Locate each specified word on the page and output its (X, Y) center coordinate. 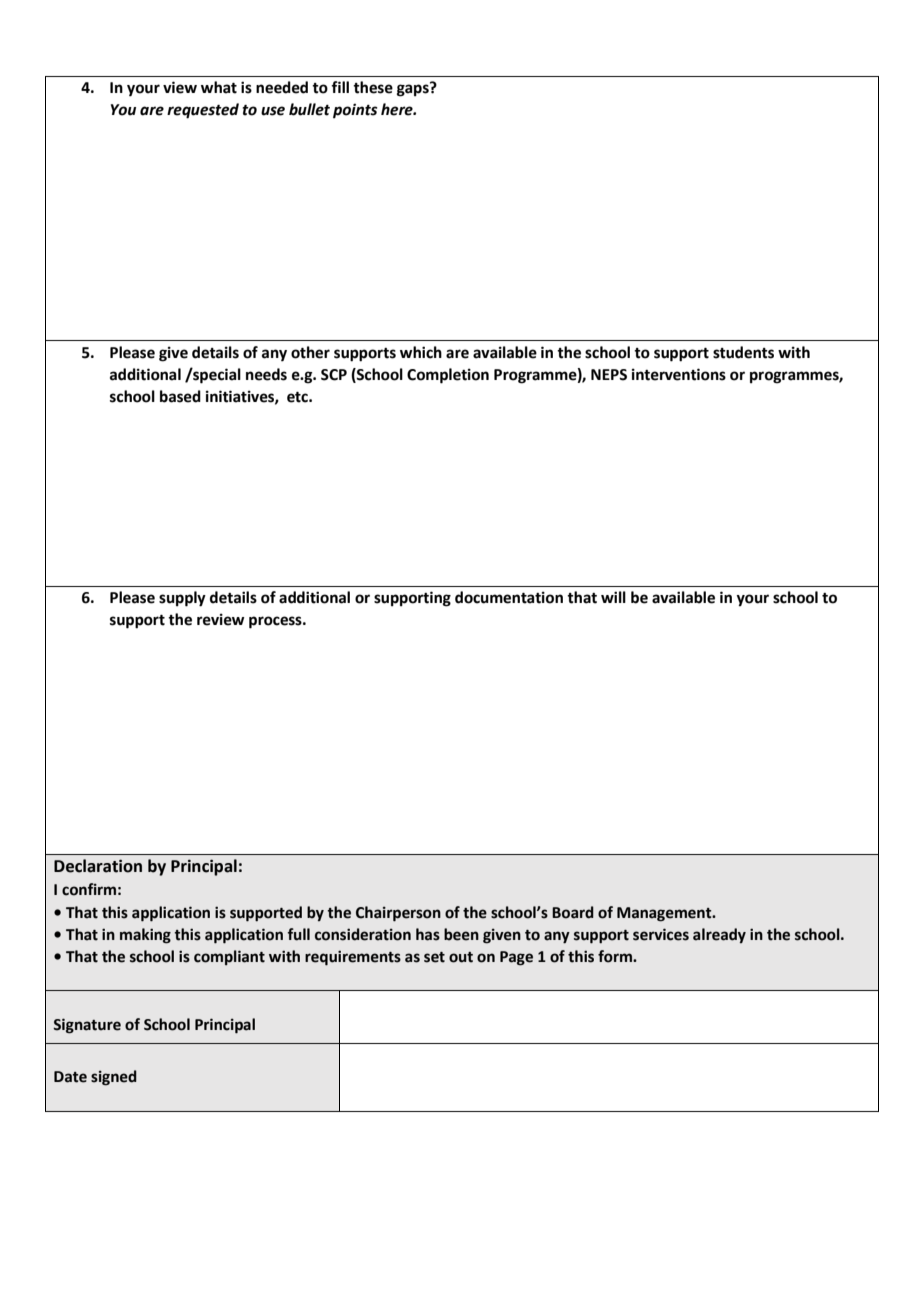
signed (114, 1078)
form (616, 956)
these (373, 87)
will (613, 597)
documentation (509, 597)
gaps (414, 89)
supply (182, 599)
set (434, 957)
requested (203, 111)
